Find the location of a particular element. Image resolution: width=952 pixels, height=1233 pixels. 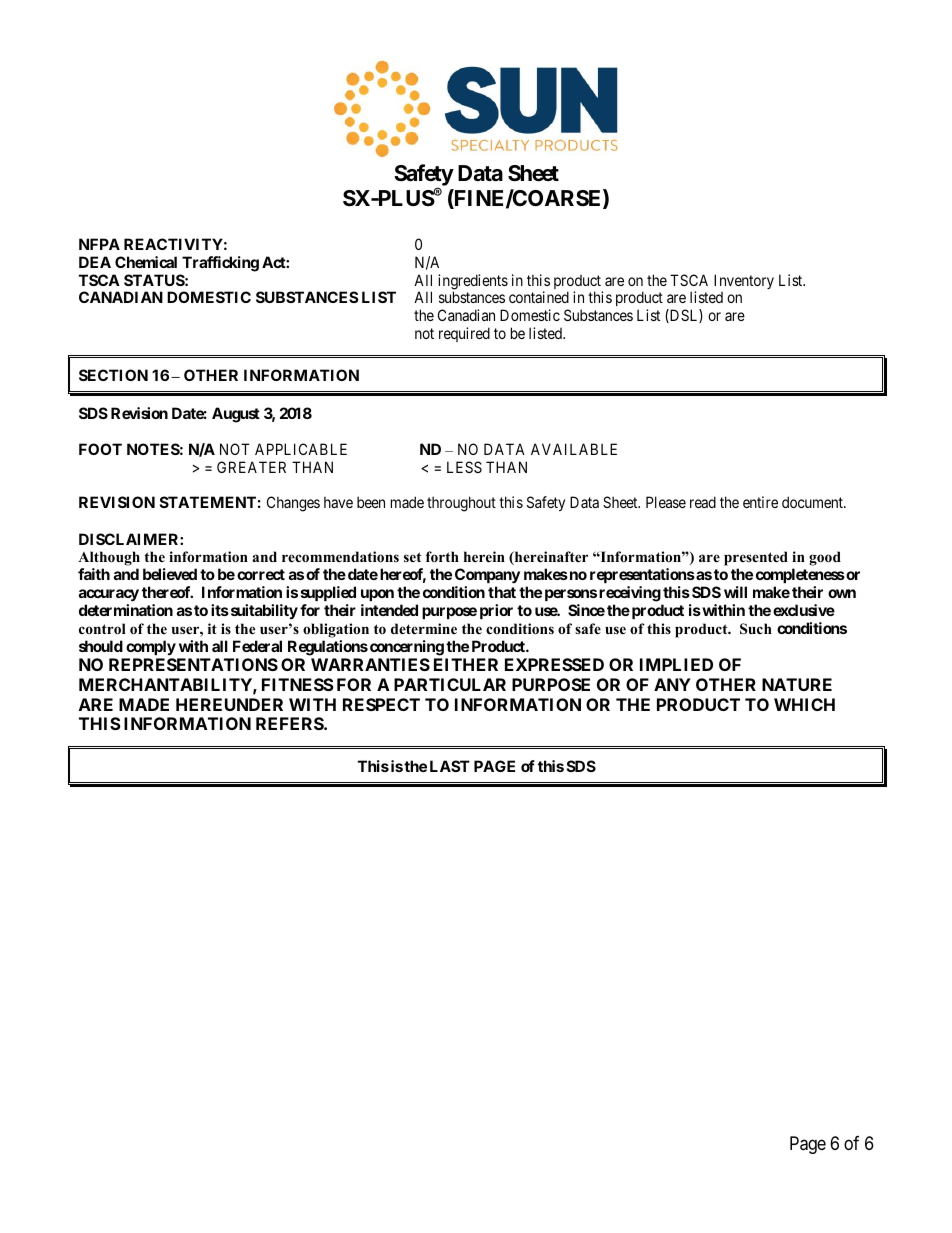

forth is located at coordinates (442, 557).
